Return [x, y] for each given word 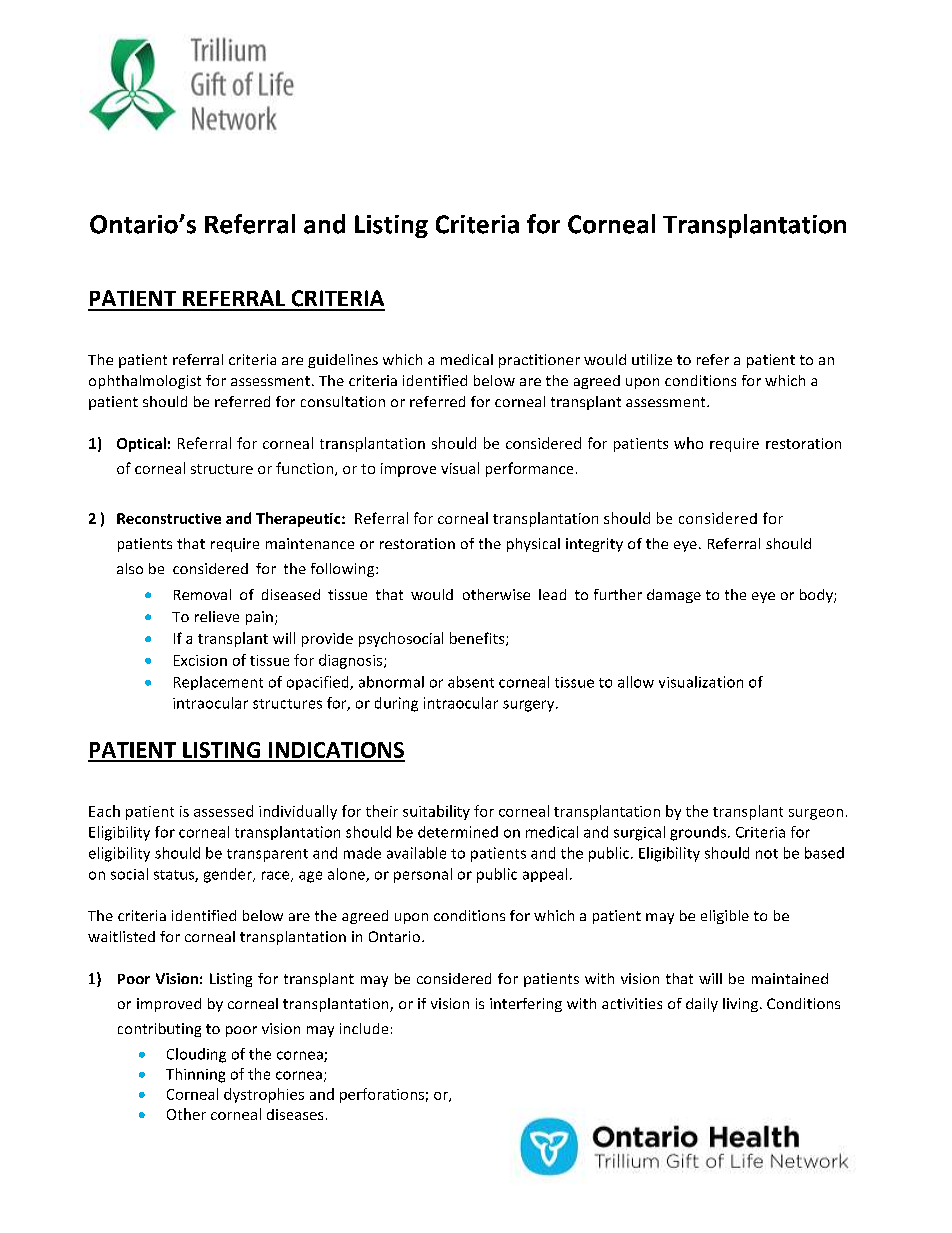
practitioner [539, 361]
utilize [652, 359]
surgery [530, 706]
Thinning [195, 1075]
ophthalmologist [145, 382]
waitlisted [121, 936]
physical [533, 545]
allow [636, 682]
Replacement [218, 683]
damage [674, 596]
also [130, 568]
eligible [725, 917]
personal [423, 875]
